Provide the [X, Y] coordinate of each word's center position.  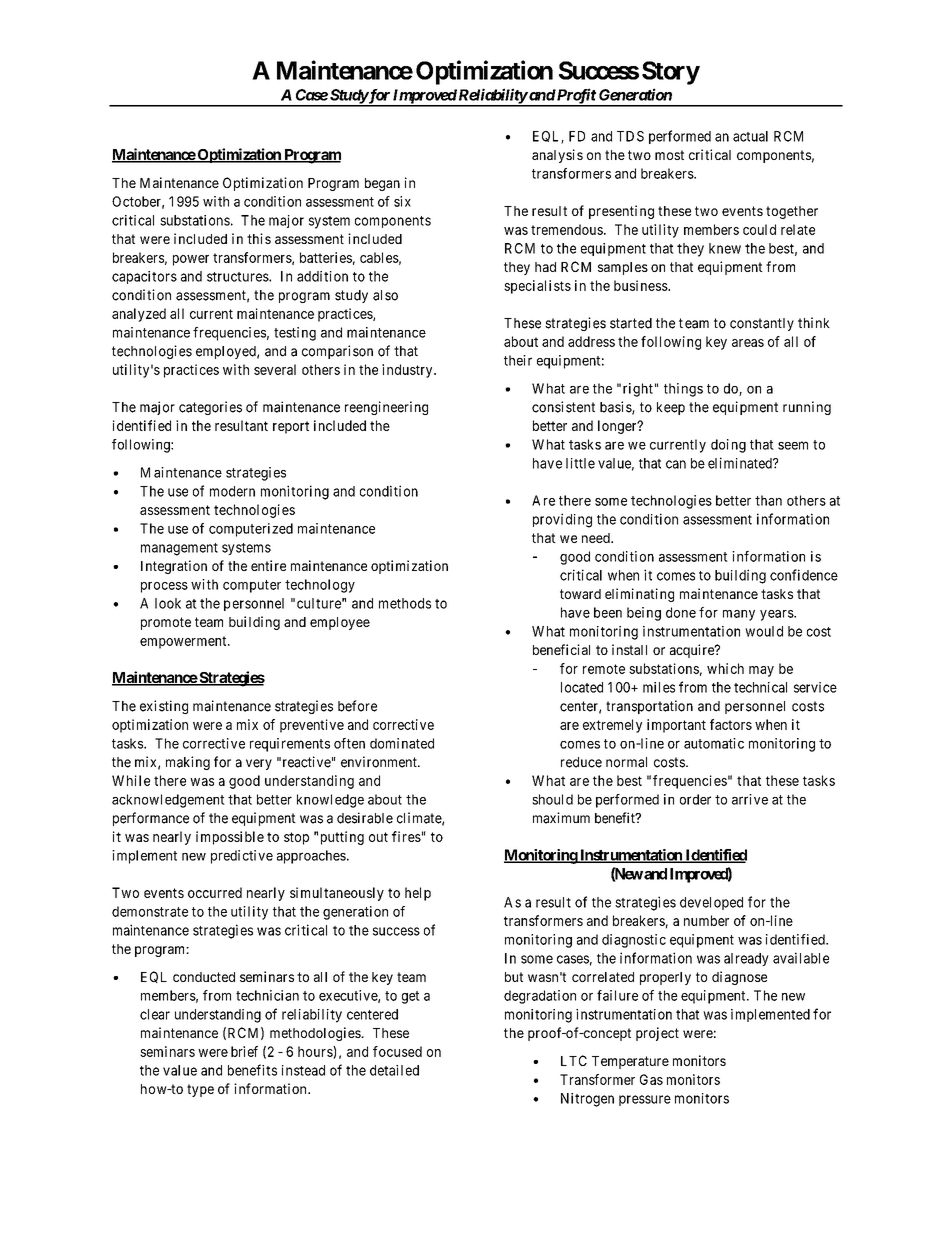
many [739, 615]
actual [750, 136]
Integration [174, 567]
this [259, 238]
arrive [750, 799]
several [275, 369]
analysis [557, 156]
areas [748, 343]
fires [406, 836]
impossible [230, 838]
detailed [394, 1070]
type [200, 1090]
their [518, 360]
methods [405, 603]
